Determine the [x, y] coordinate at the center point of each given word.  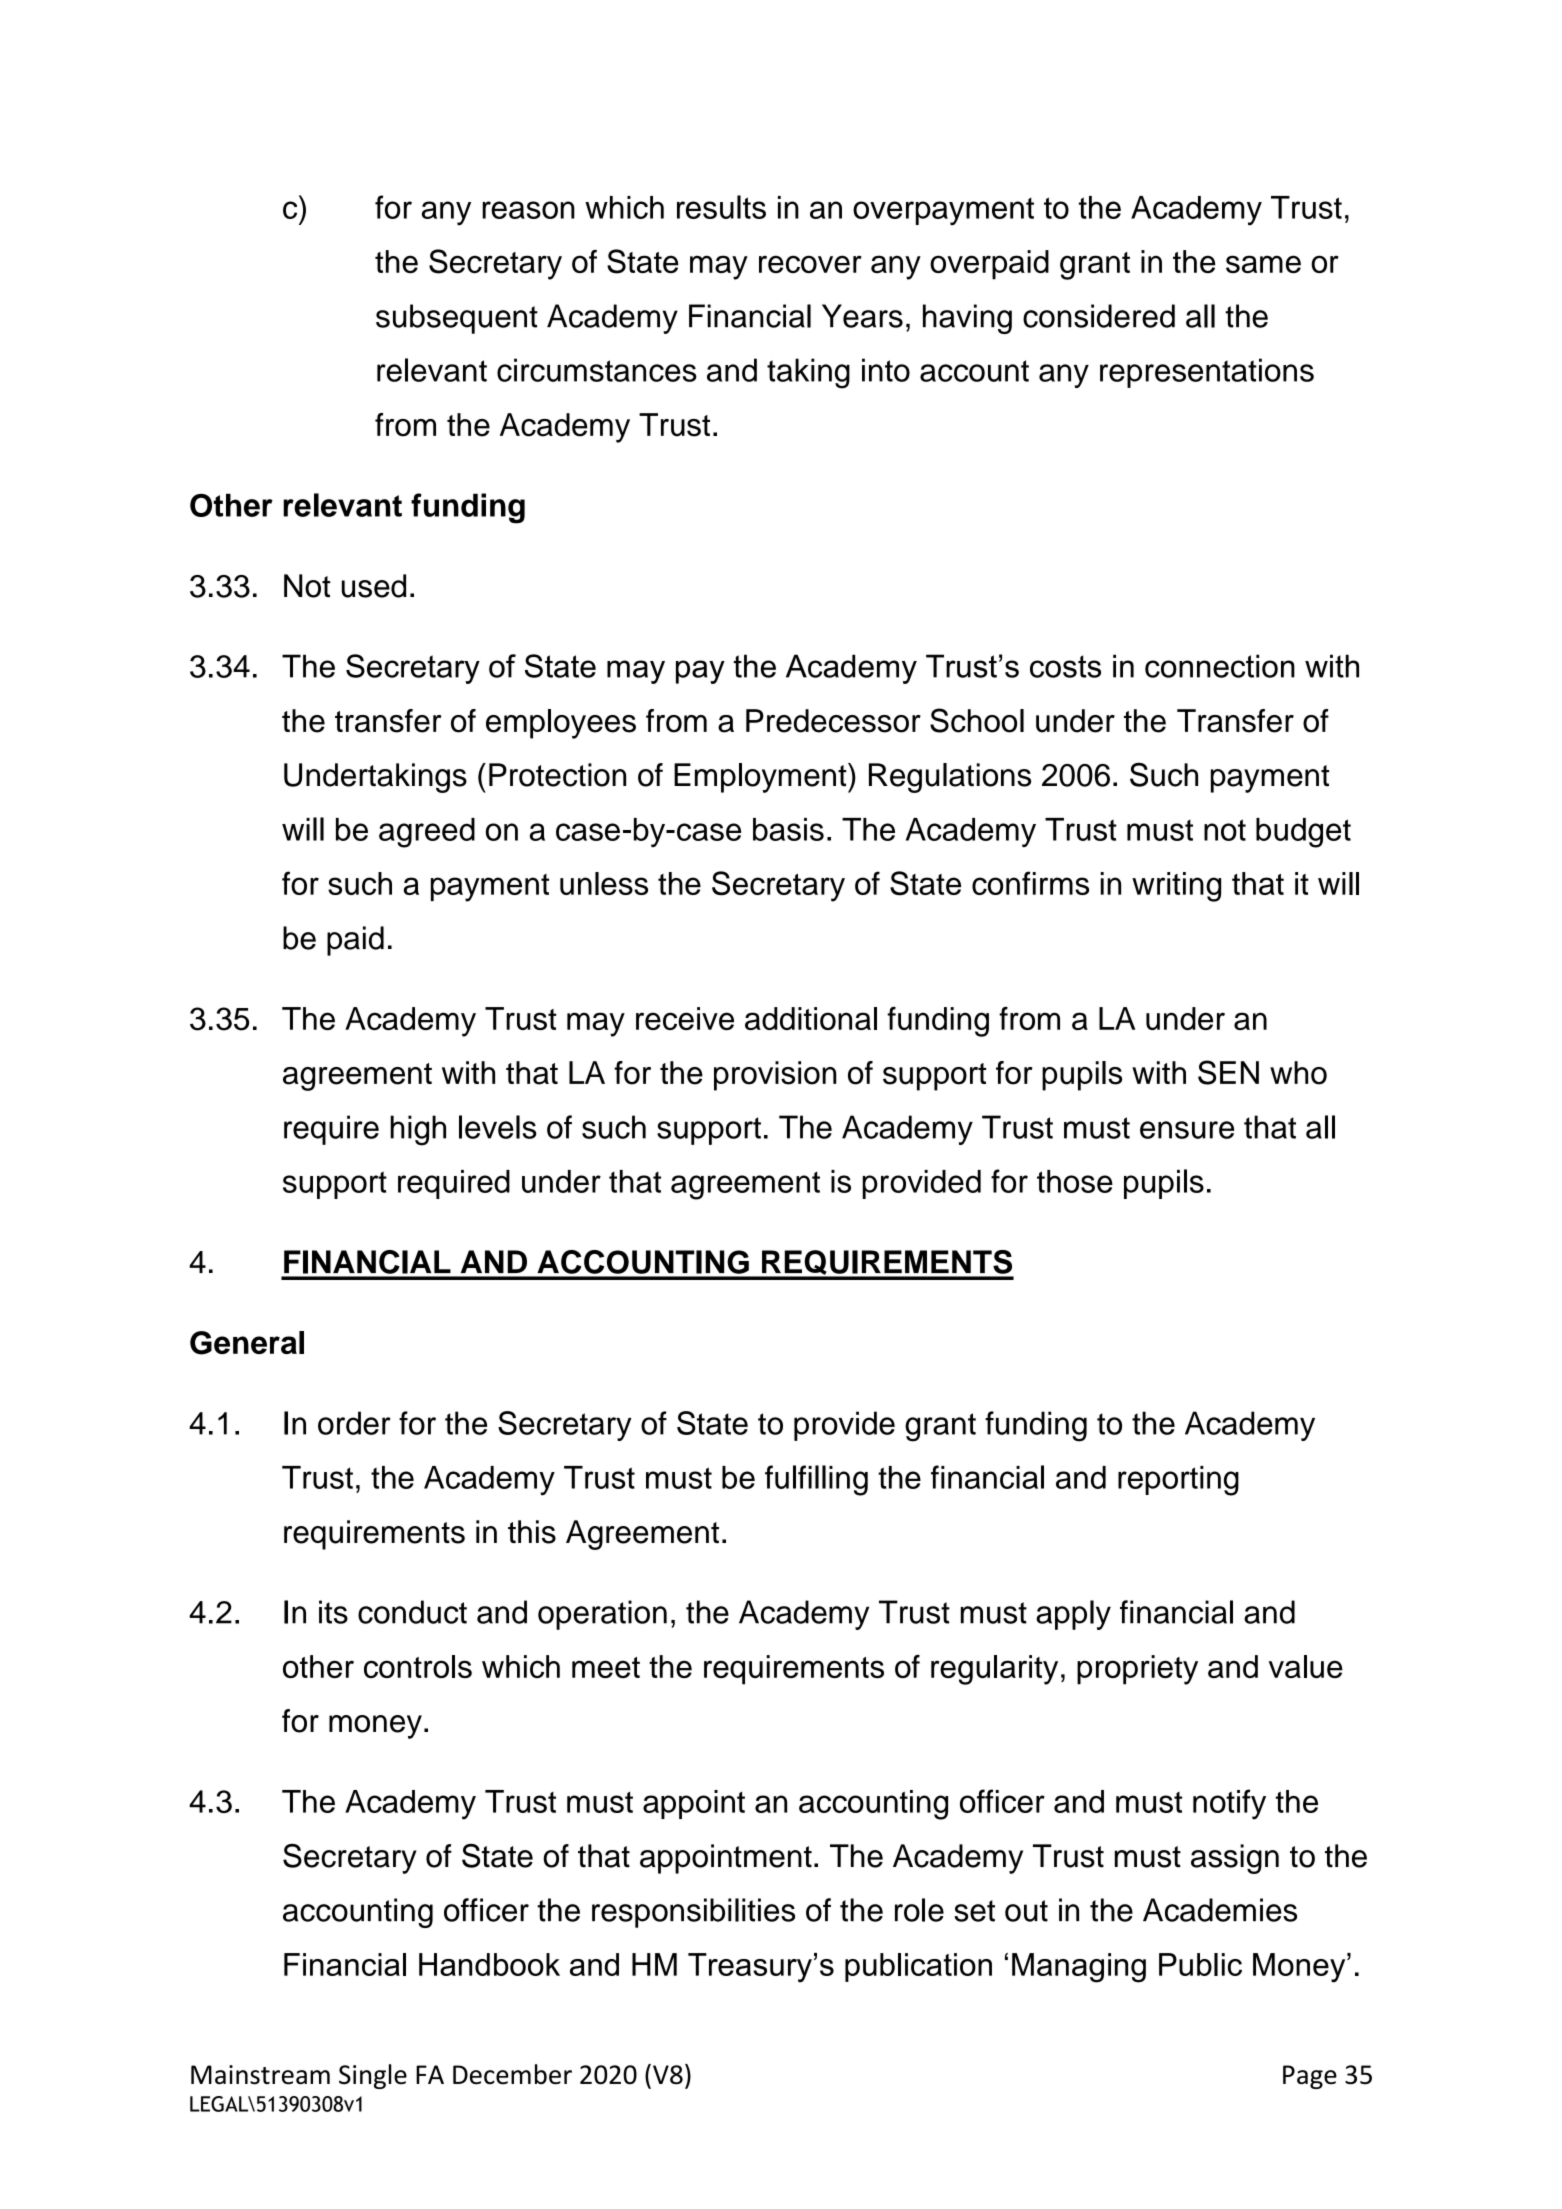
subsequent [457, 319]
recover [810, 264]
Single [373, 2076]
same [1263, 264]
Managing [1079, 1968]
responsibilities [693, 1913]
